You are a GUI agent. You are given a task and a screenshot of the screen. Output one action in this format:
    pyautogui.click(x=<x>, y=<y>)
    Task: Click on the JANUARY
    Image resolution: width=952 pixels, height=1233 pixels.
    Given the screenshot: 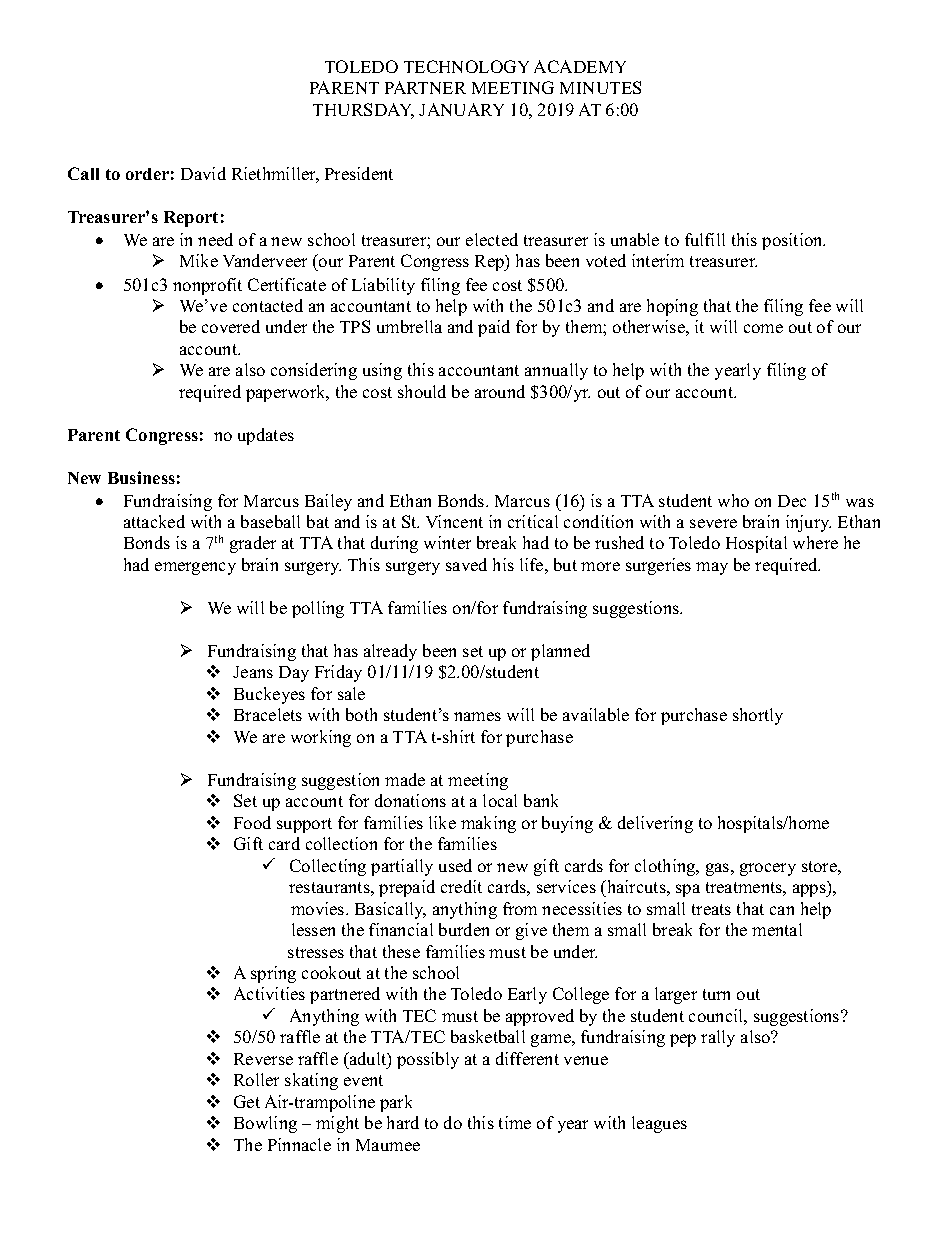 What is the action you would take?
    pyautogui.click(x=461, y=109)
